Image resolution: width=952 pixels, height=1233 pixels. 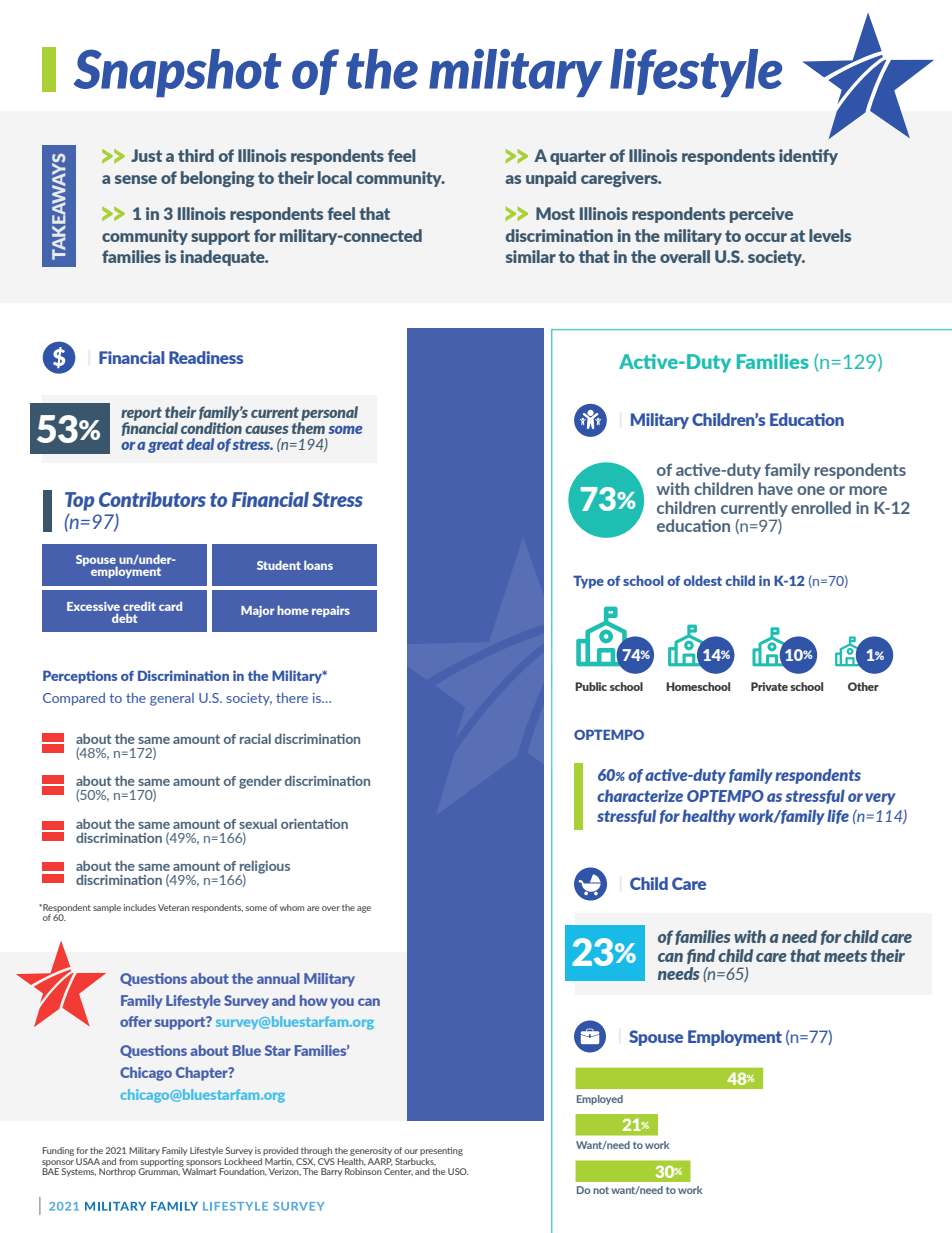 What do you see at coordinates (166, 446) in the screenshot?
I see `great` at bounding box center [166, 446].
